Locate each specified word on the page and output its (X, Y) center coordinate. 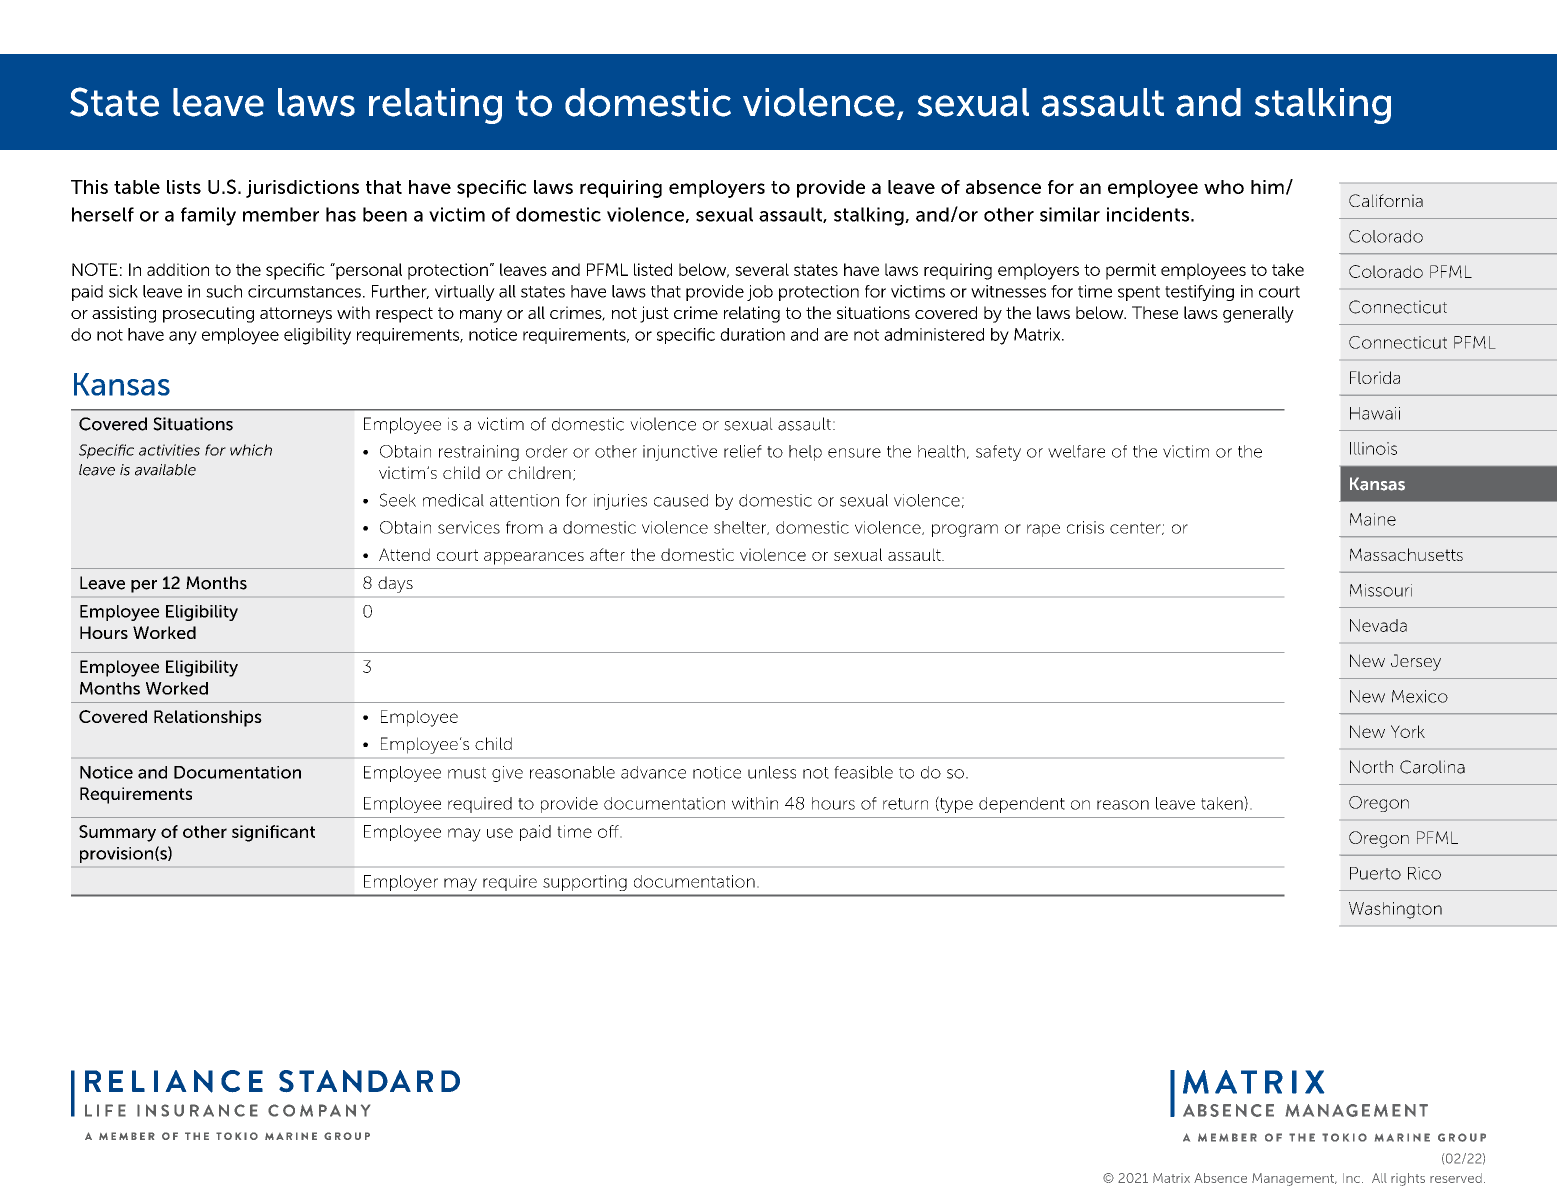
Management (1294, 1179)
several (762, 269)
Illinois (1373, 448)
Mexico (1420, 696)
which (251, 450)
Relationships (208, 718)
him (1267, 187)
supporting (585, 883)
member (281, 214)
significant (273, 833)
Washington (1395, 910)
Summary (117, 833)
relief (743, 451)
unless (772, 772)
